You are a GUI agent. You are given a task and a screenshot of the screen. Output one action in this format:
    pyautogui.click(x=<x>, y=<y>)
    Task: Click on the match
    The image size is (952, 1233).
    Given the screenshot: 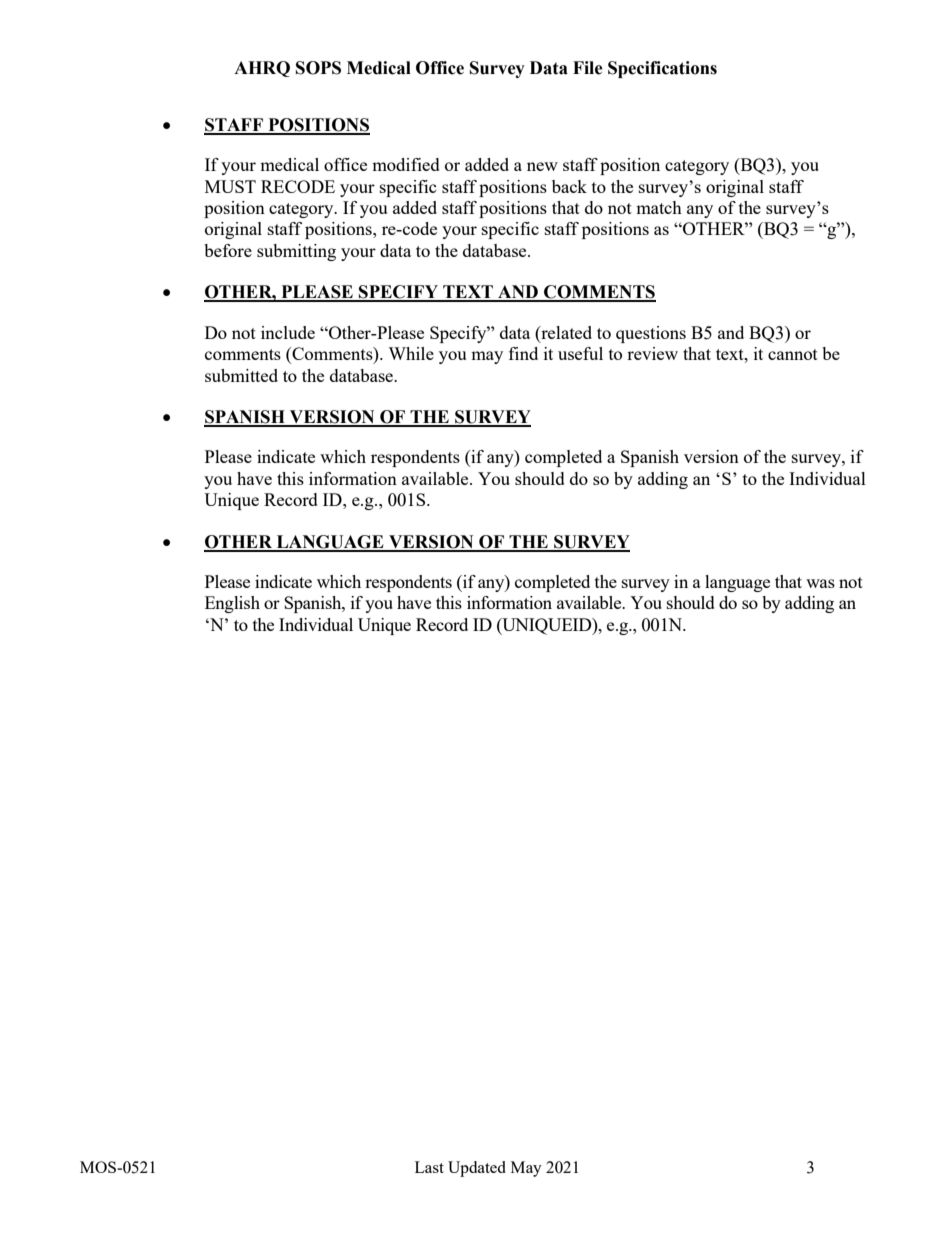 What is the action you would take?
    pyautogui.click(x=659, y=207)
